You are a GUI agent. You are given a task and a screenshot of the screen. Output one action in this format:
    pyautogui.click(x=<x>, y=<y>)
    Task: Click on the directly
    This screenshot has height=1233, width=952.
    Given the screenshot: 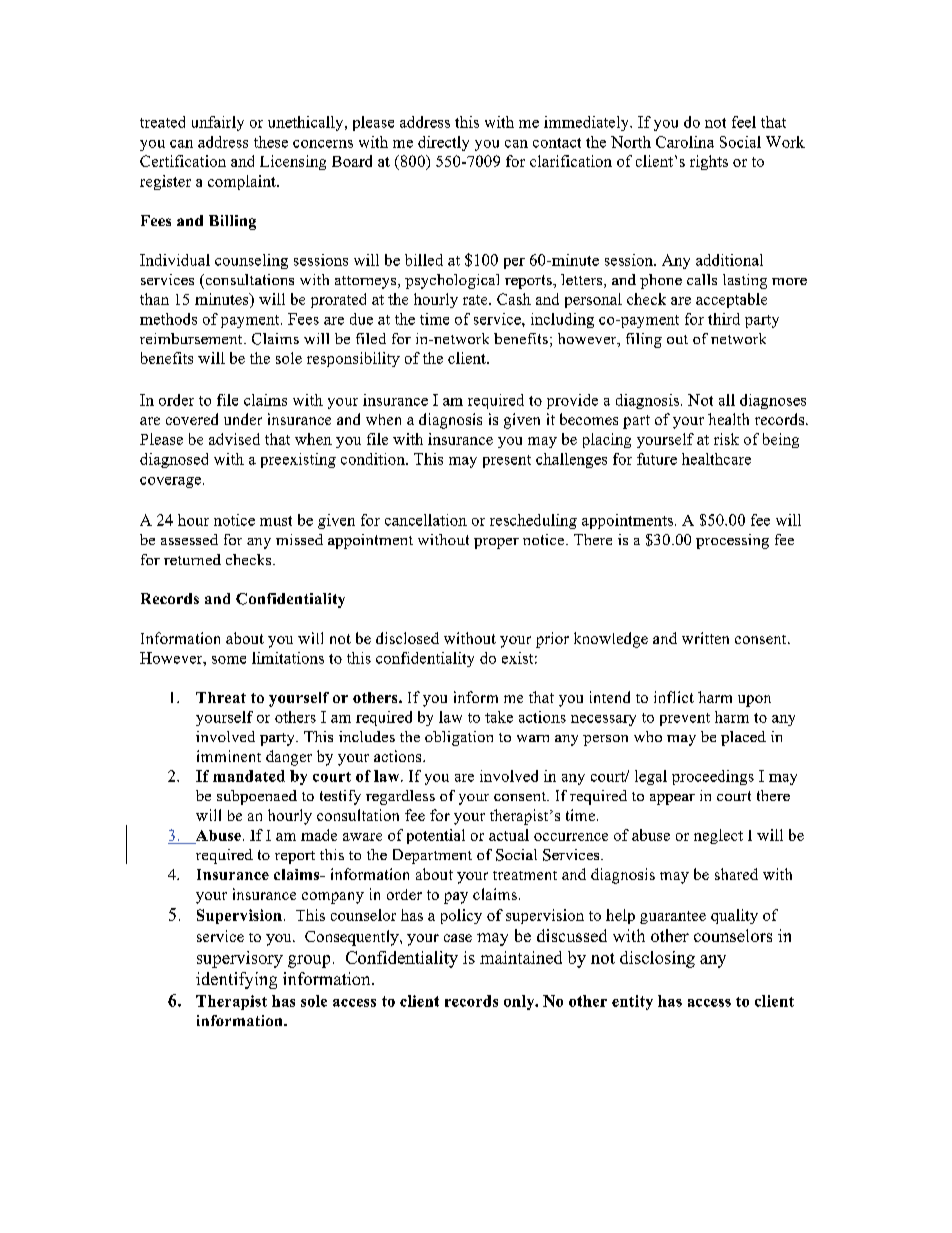 What is the action you would take?
    pyautogui.click(x=443, y=143)
